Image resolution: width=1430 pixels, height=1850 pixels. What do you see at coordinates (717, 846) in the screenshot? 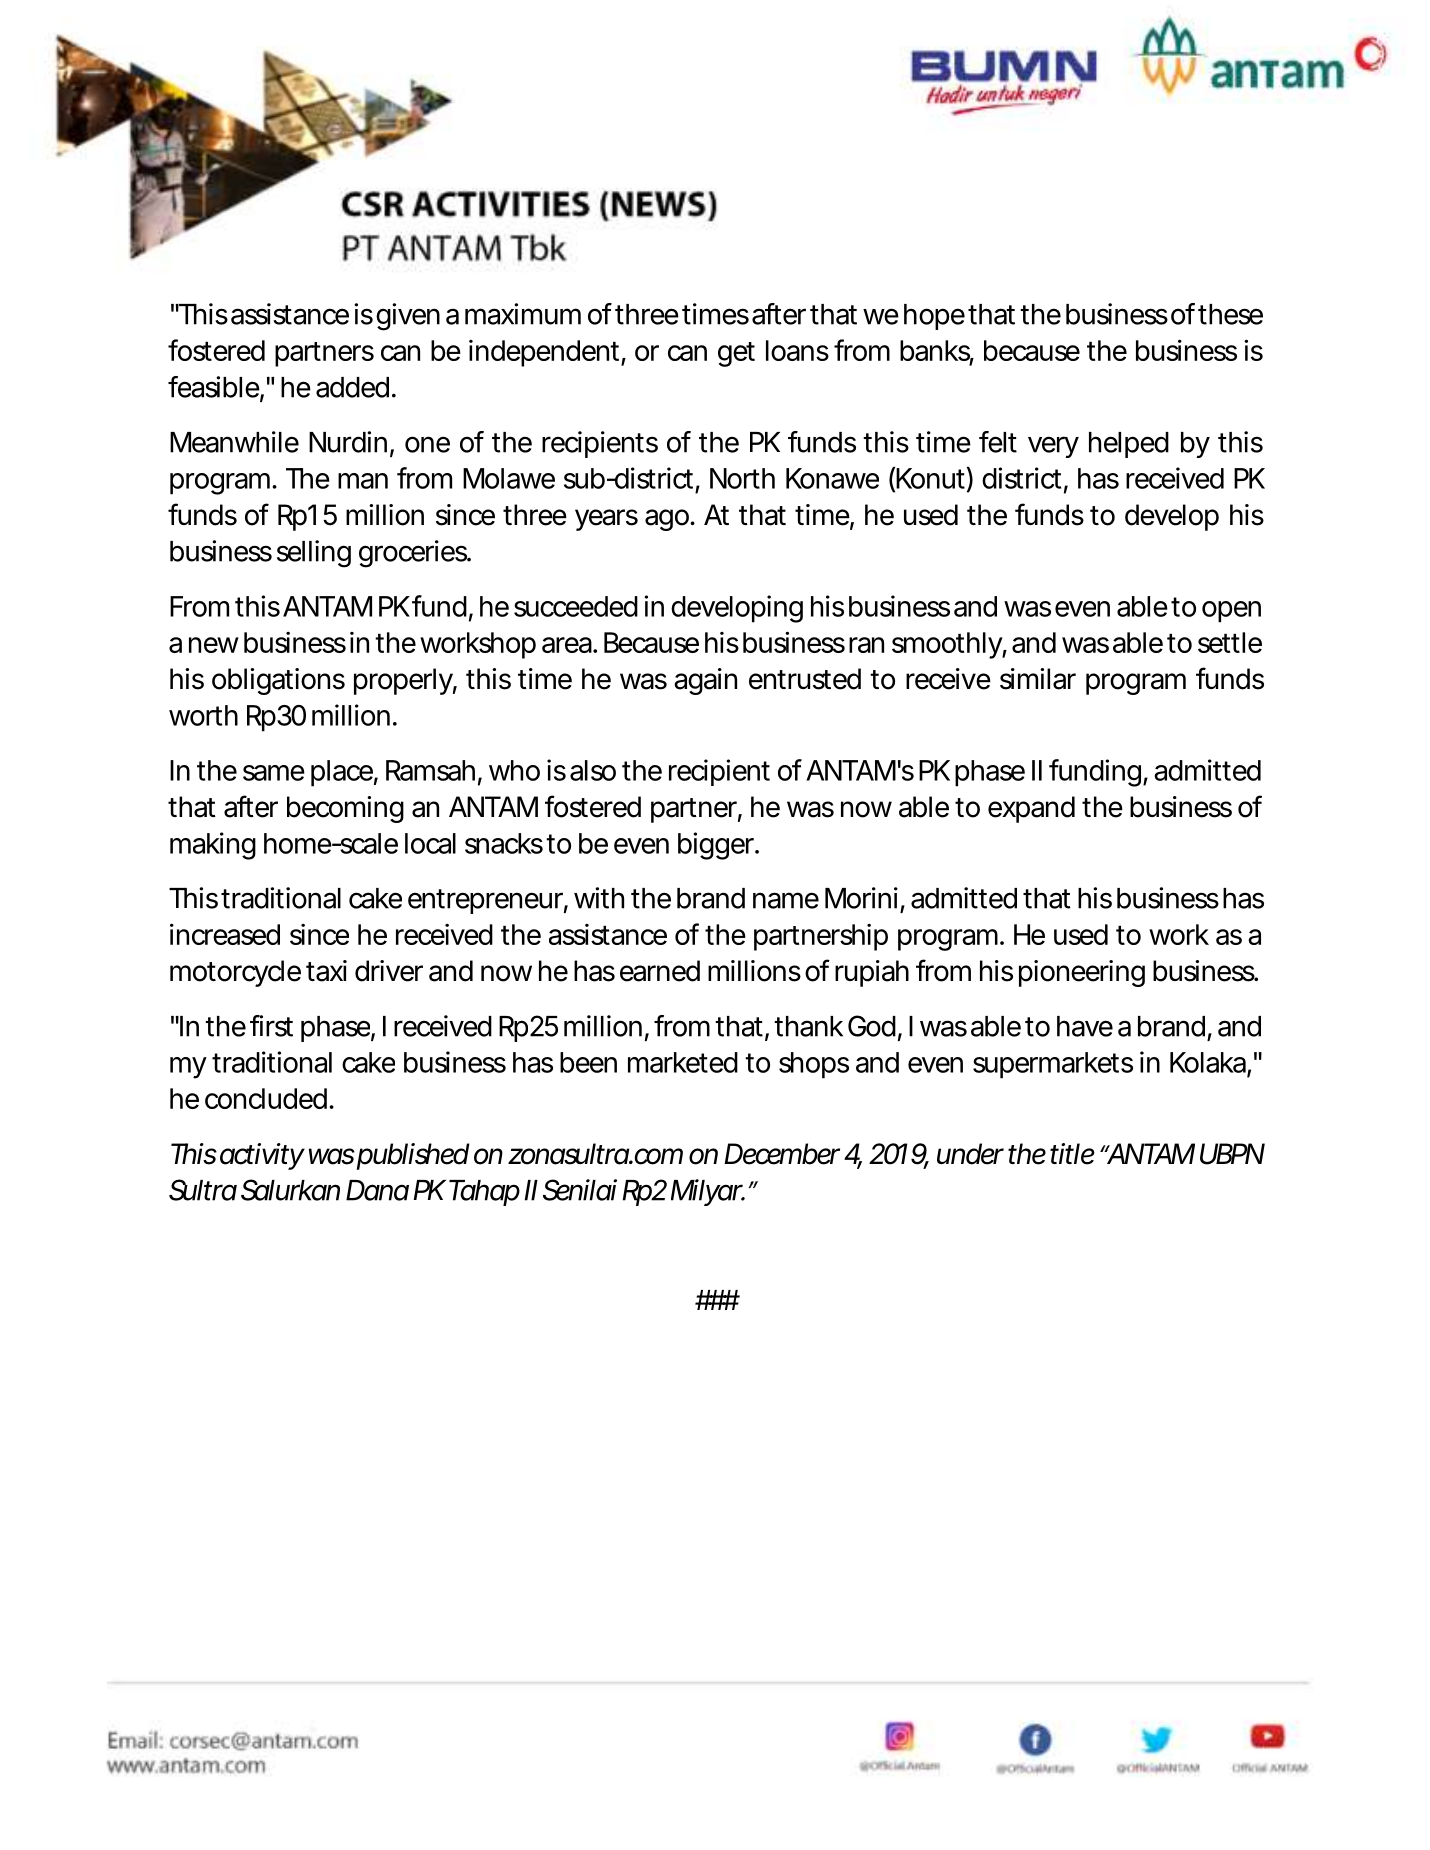
I see `bigger` at bounding box center [717, 846].
